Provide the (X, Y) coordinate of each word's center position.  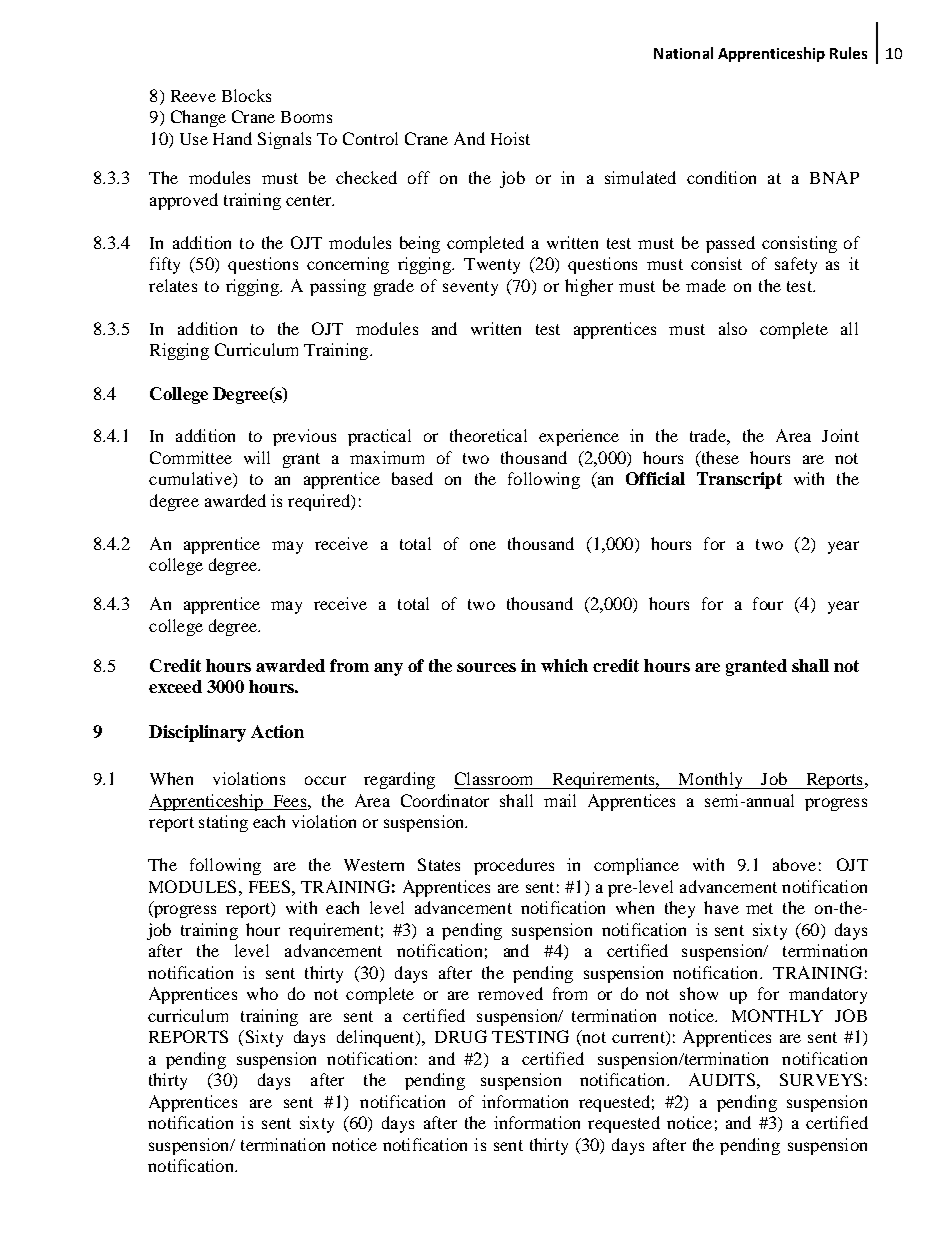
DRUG (461, 1036)
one (483, 545)
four (768, 603)
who (262, 993)
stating (223, 823)
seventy (470, 288)
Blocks (246, 95)
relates (173, 285)
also (733, 328)
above (794, 864)
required (320, 502)
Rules (848, 53)
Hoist (510, 138)
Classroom (493, 778)
